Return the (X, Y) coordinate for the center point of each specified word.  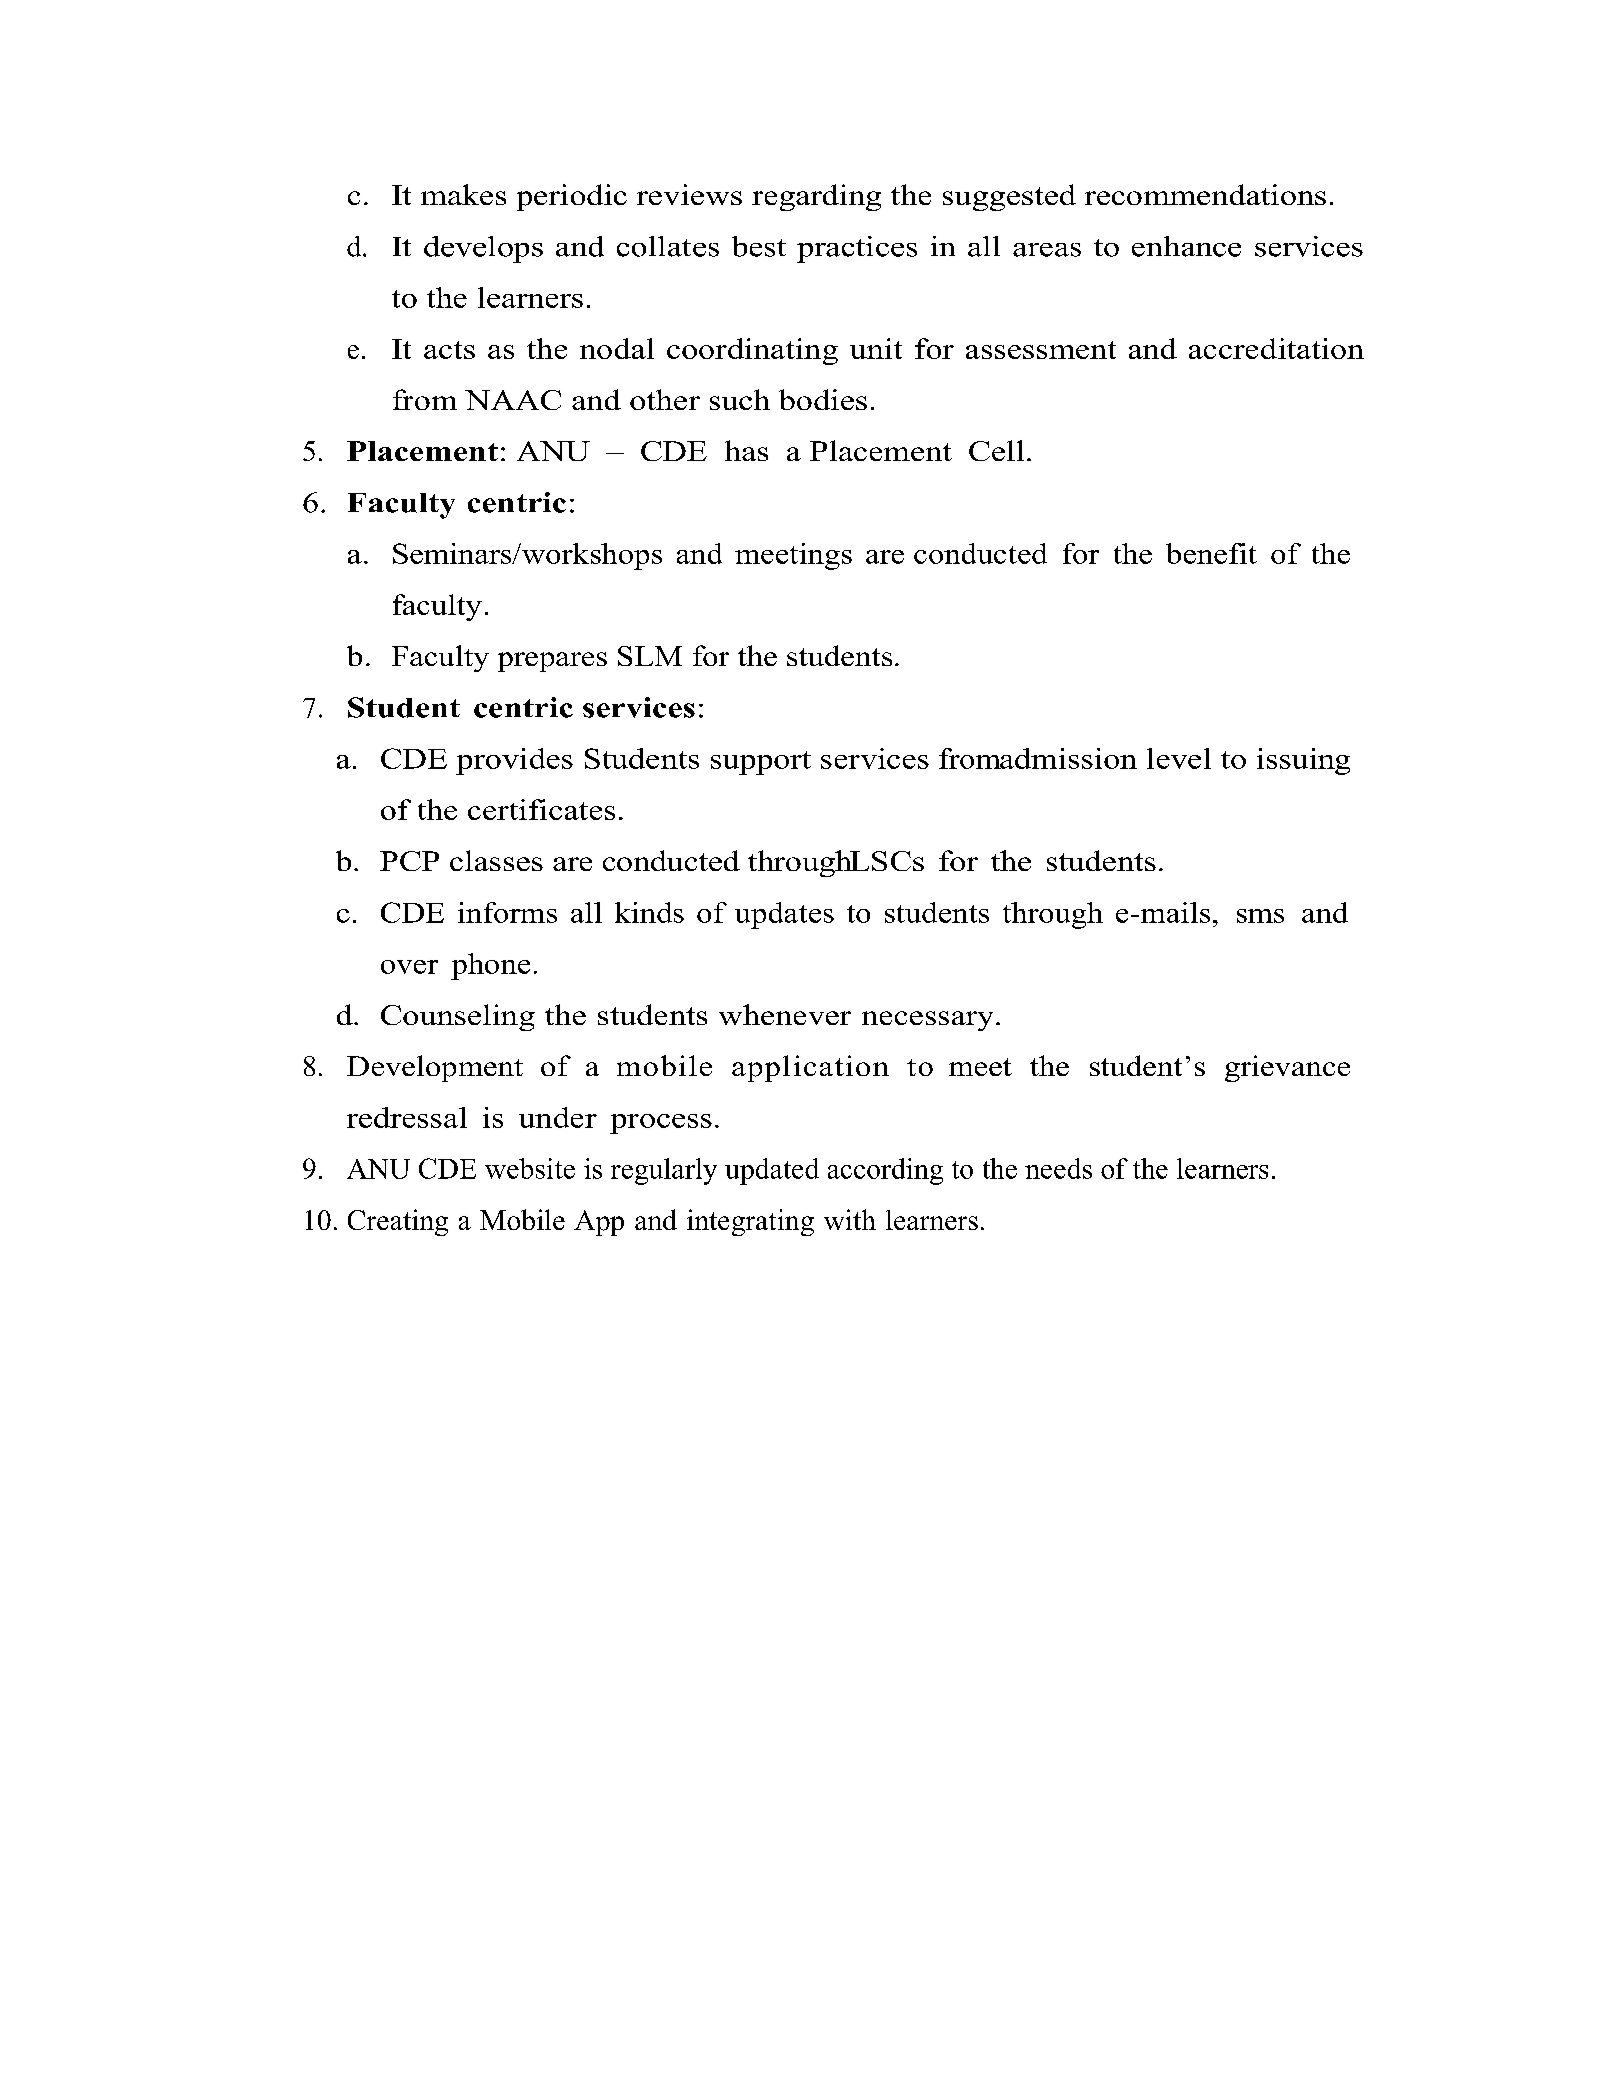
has (746, 450)
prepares (552, 662)
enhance (1186, 246)
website (530, 1168)
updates (784, 915)
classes (496, 860)
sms (1260, 916)
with (850, 1219)
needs (1058, 1168)
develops (483, 249)
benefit (1211, 553)
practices (857, 249)
